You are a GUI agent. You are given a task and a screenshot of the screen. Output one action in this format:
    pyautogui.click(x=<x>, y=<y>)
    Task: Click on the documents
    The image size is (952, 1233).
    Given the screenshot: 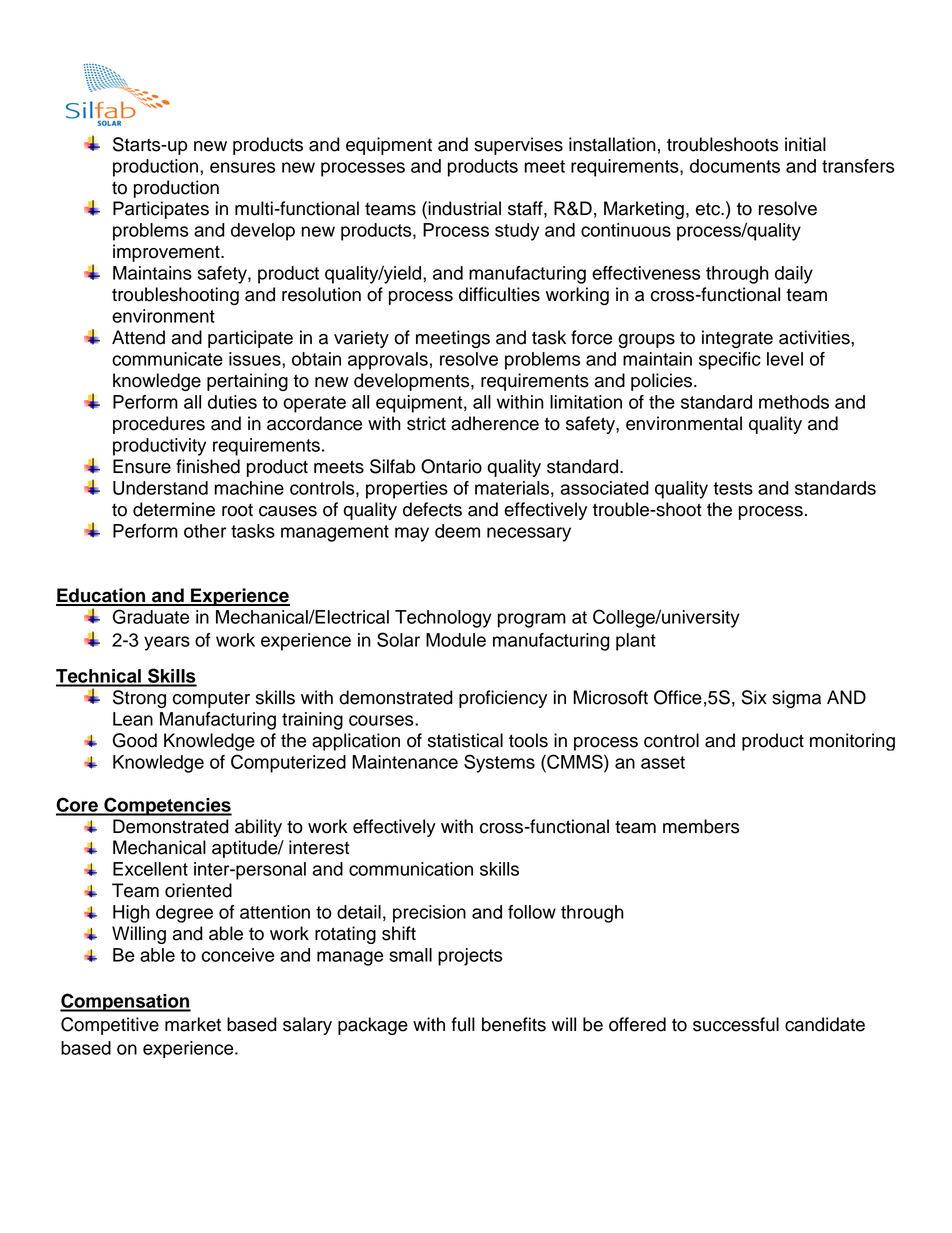 What is the action you would take?
    pyautogui.click(x=735, y=166)
